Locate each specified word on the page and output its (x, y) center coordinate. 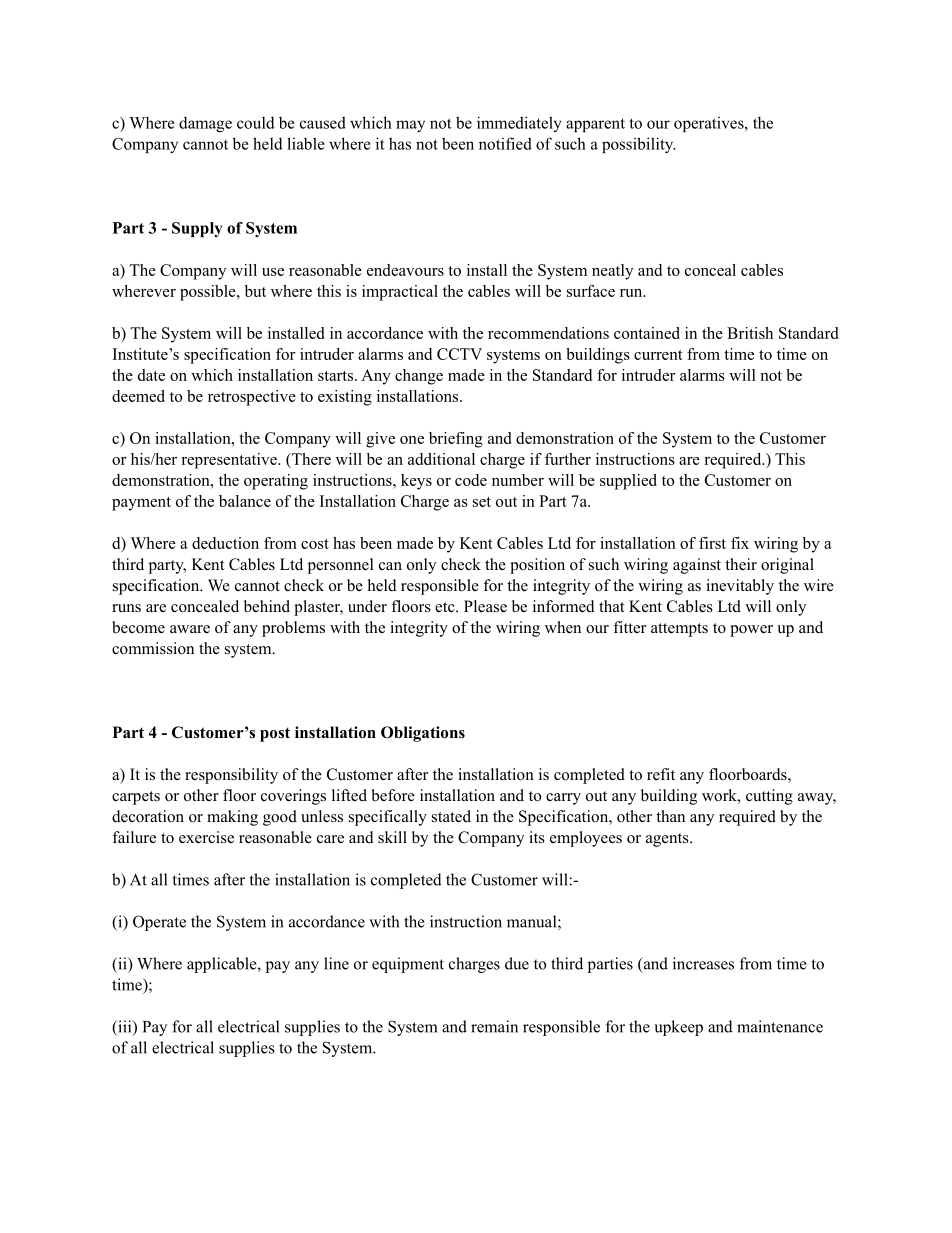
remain (494, 1026)
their (741, 564)
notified (505, 143)
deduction (225, 543)
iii (125, 1027)
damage (205, 124)
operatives (710, 124)
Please (485, 606)
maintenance (780, 1026)
